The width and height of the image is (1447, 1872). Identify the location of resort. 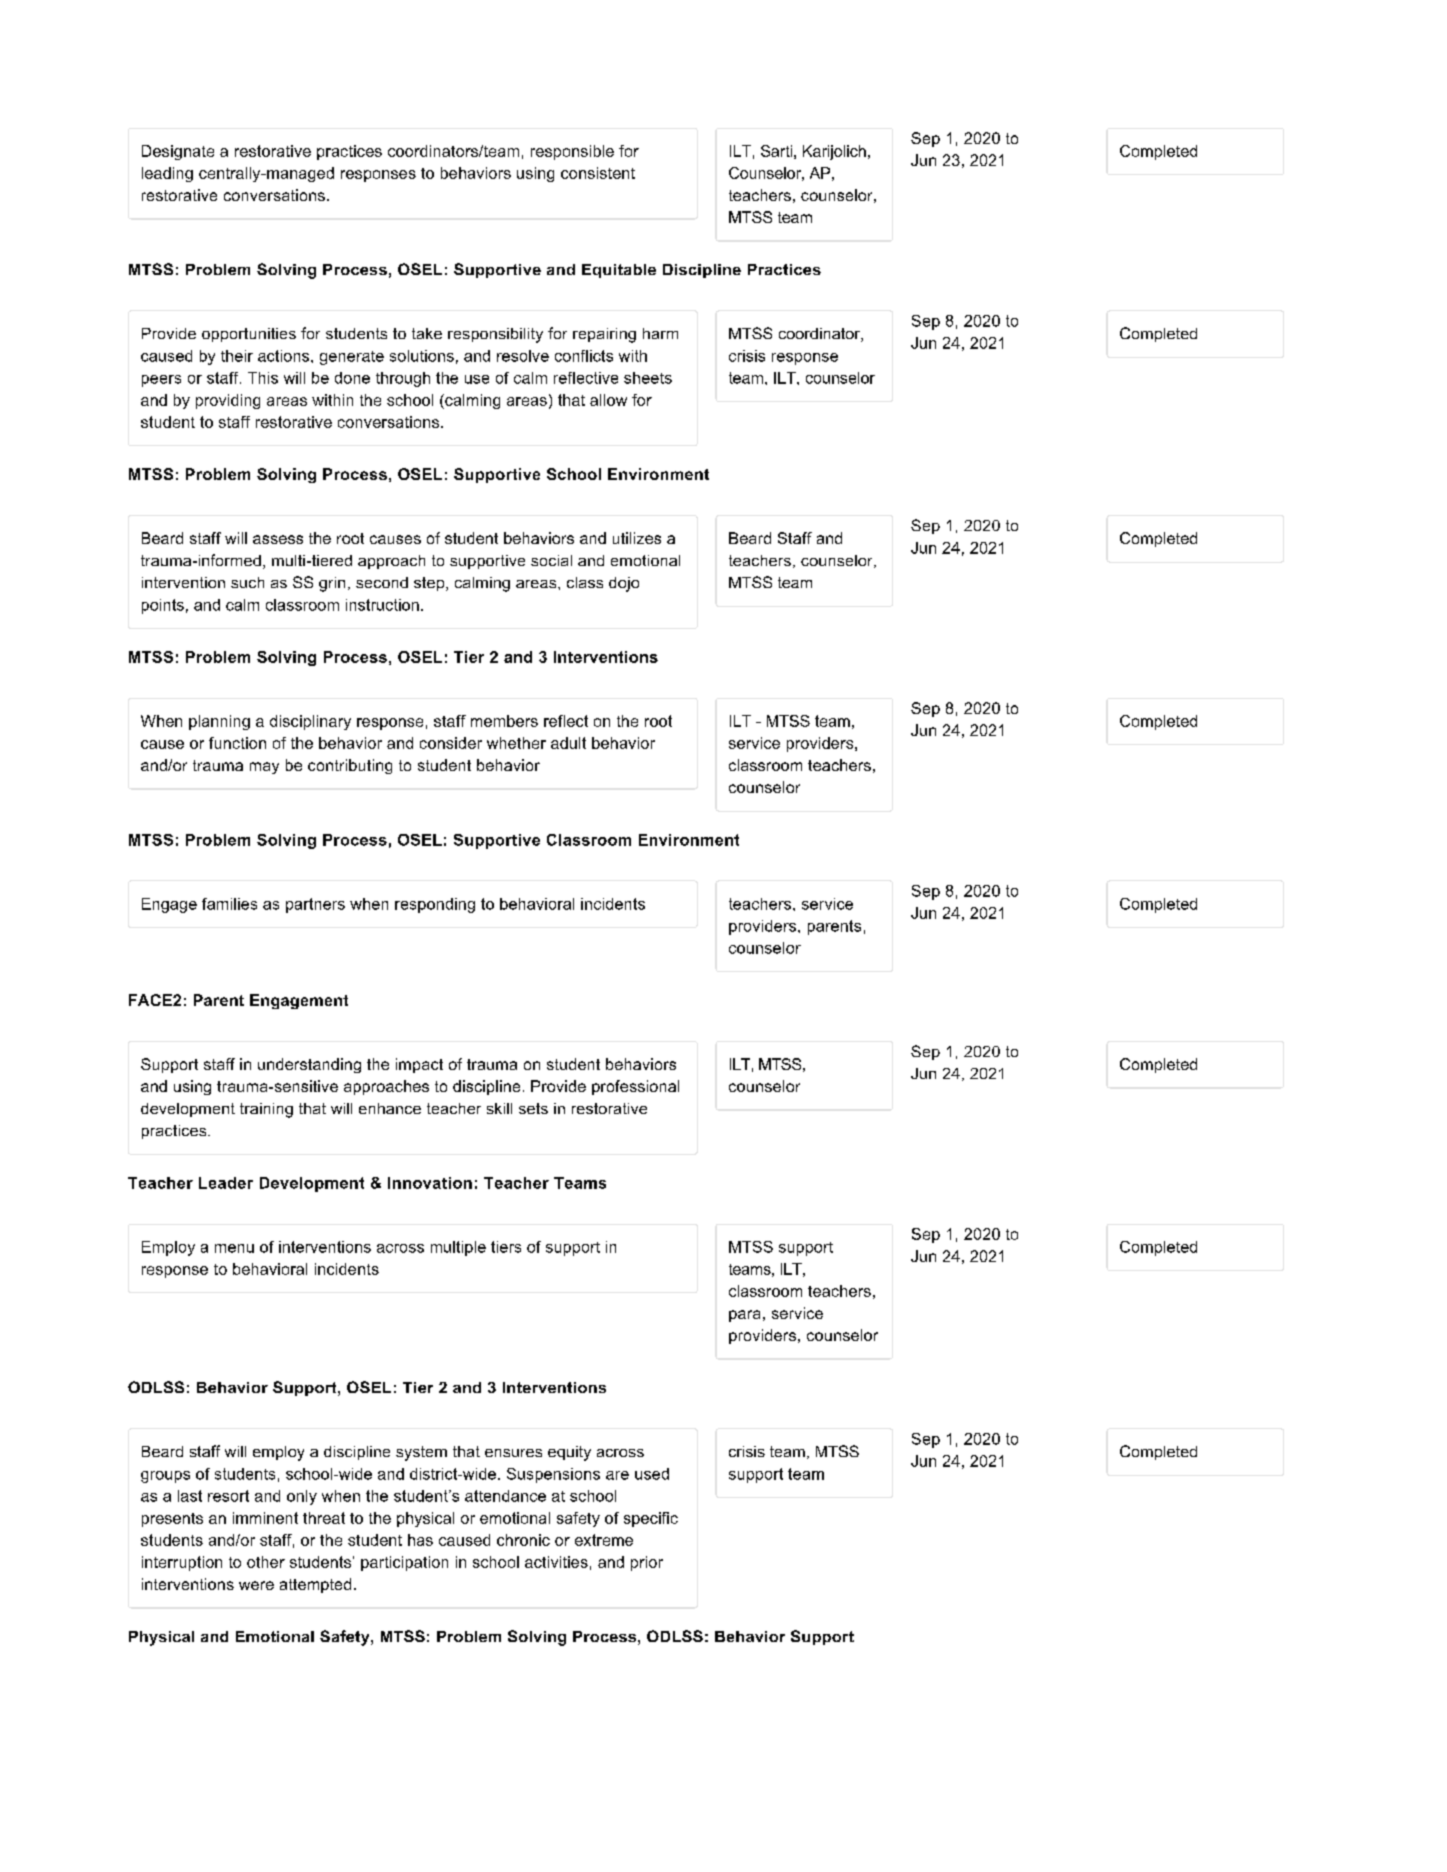
(228, 1496).
